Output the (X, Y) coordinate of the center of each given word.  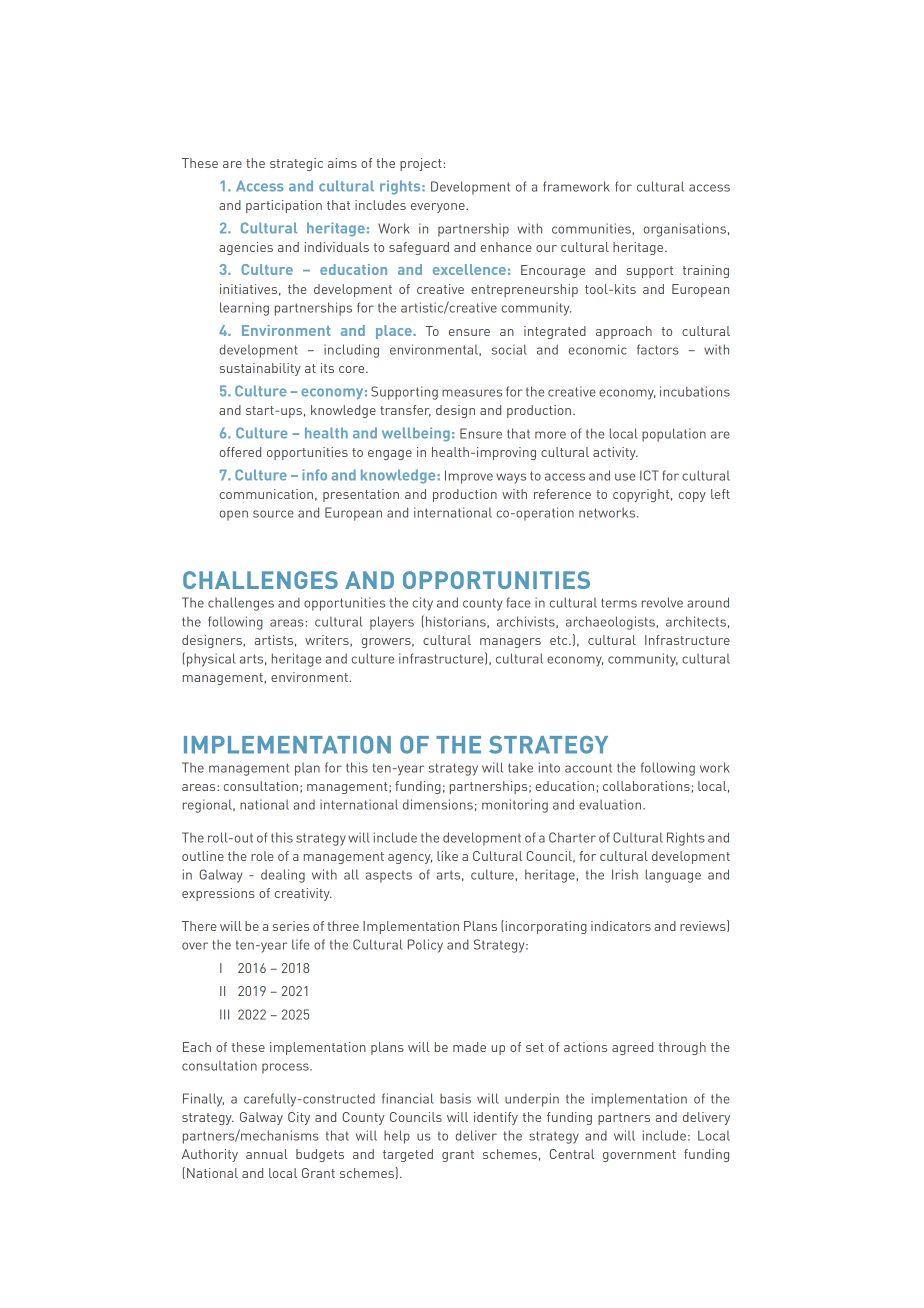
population (674, 435)
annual (267, 1154)
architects (696, 621)
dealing (283, 876)
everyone (439, 208)
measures (472, 393)
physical (211, 660)
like (447, 856)
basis (455, 1098)
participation (284, 206)
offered (240, 452)
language (673, 876)
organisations (685, 230)
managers (510, 643)
